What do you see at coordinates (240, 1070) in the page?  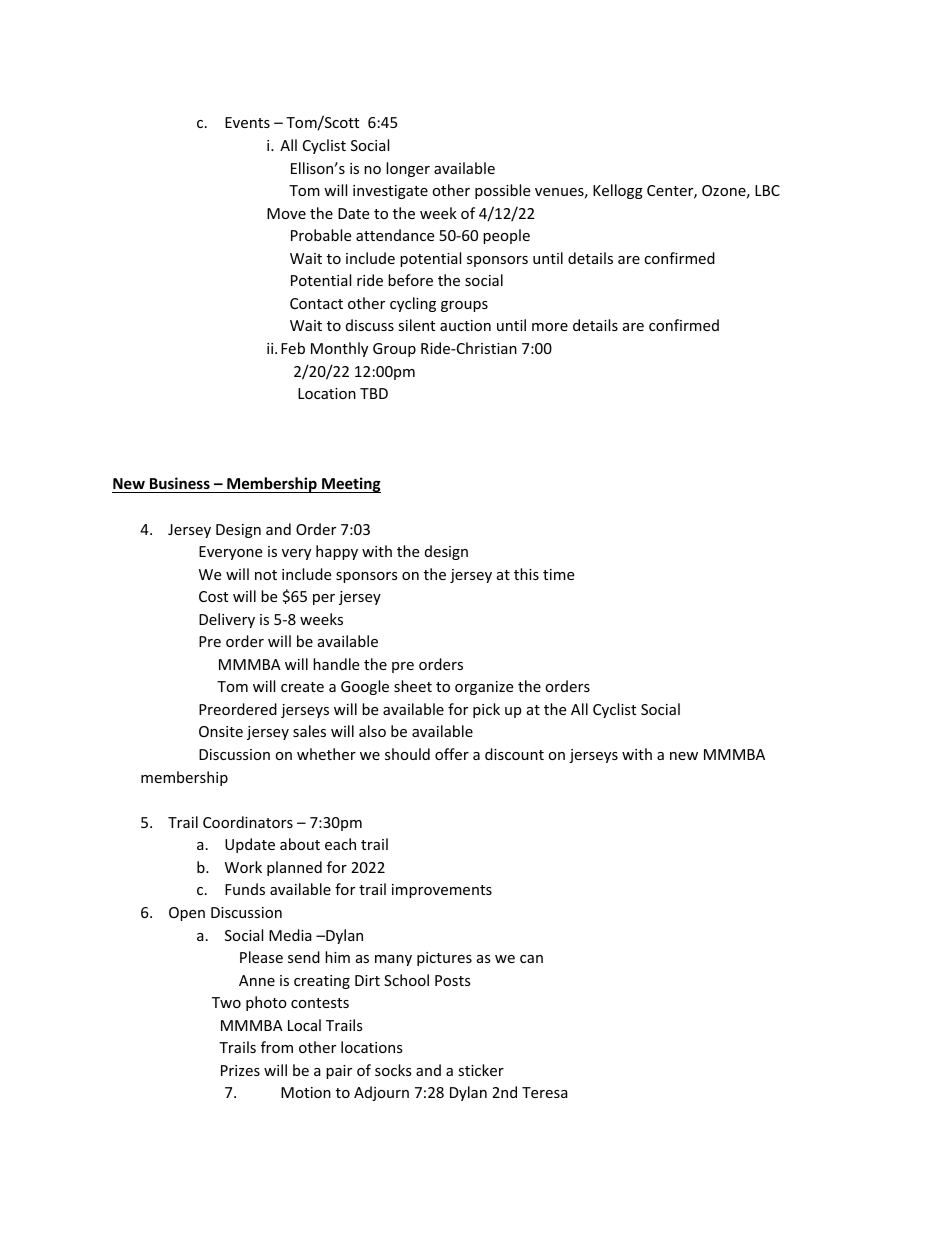 I see `Prizes` at bounding box center [240, 1070].
